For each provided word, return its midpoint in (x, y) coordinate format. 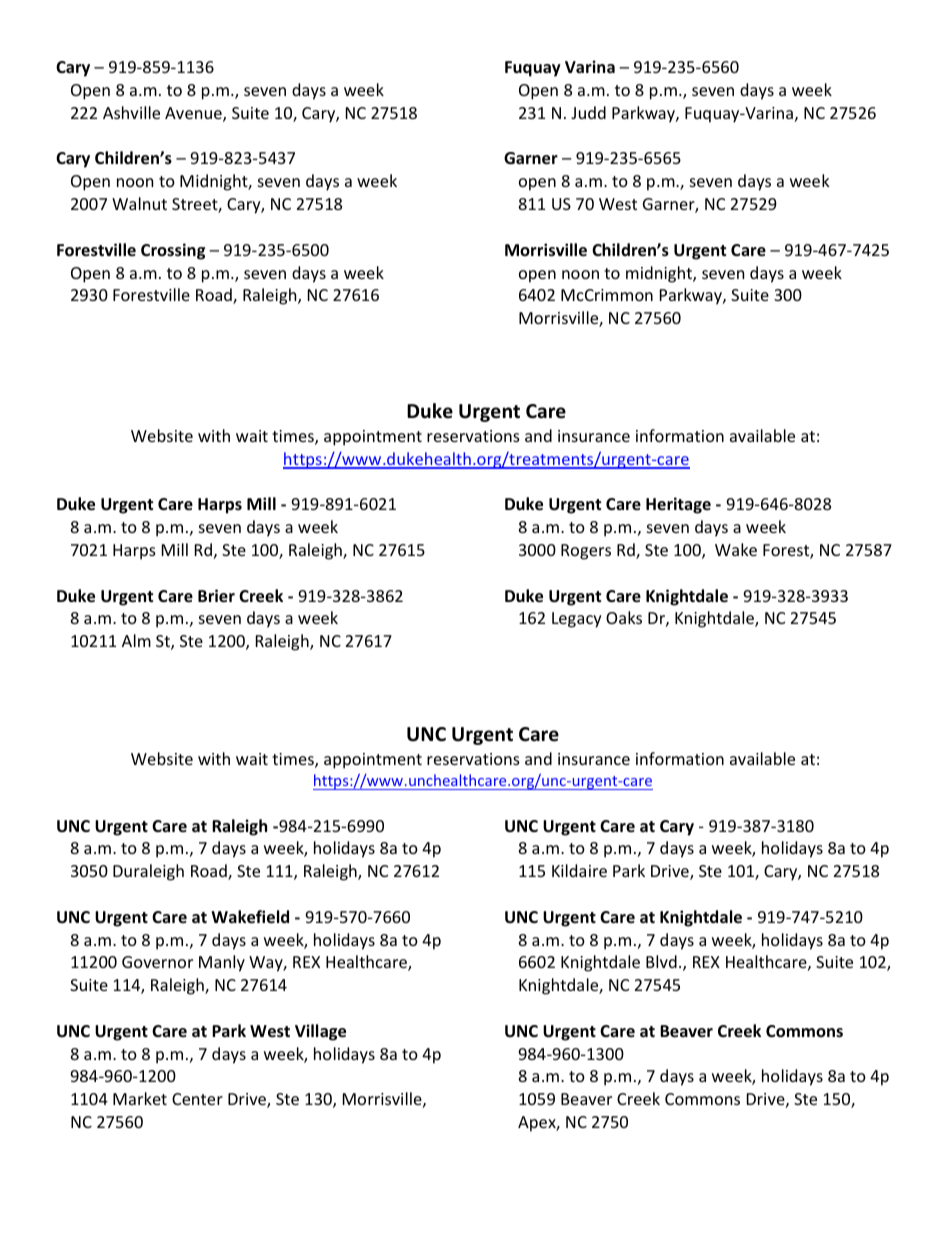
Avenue (194, 114)
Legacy (577, 620)
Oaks (624, 617)
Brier (216, 596)
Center (197, 1099)
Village (320, 1032)
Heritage (678, 505)
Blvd (661, 961)
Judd (588, 112)
